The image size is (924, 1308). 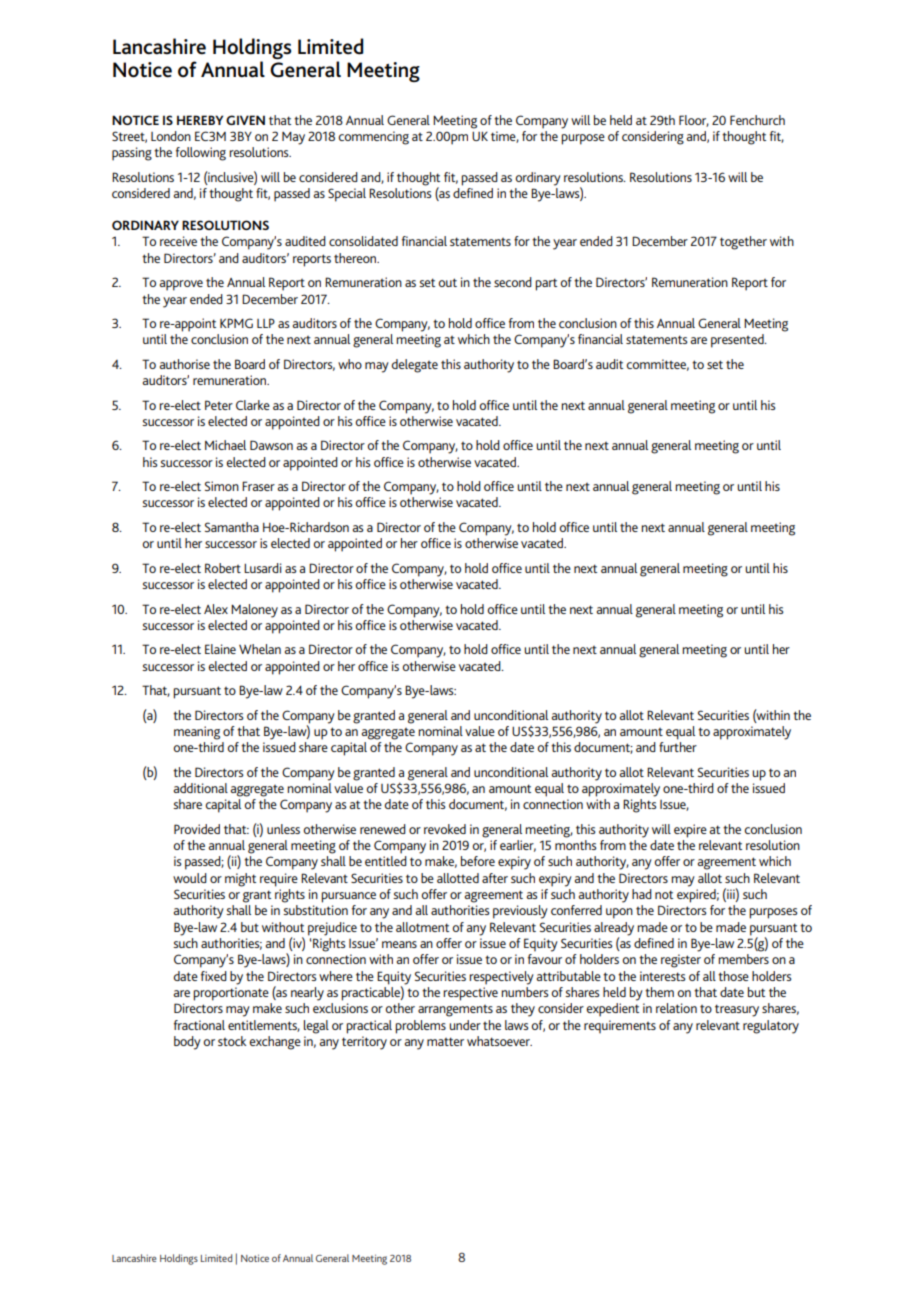 What do you see at coordinates (223, 568) in the document?
I see `Robert` at bounding box center [223, 568].
